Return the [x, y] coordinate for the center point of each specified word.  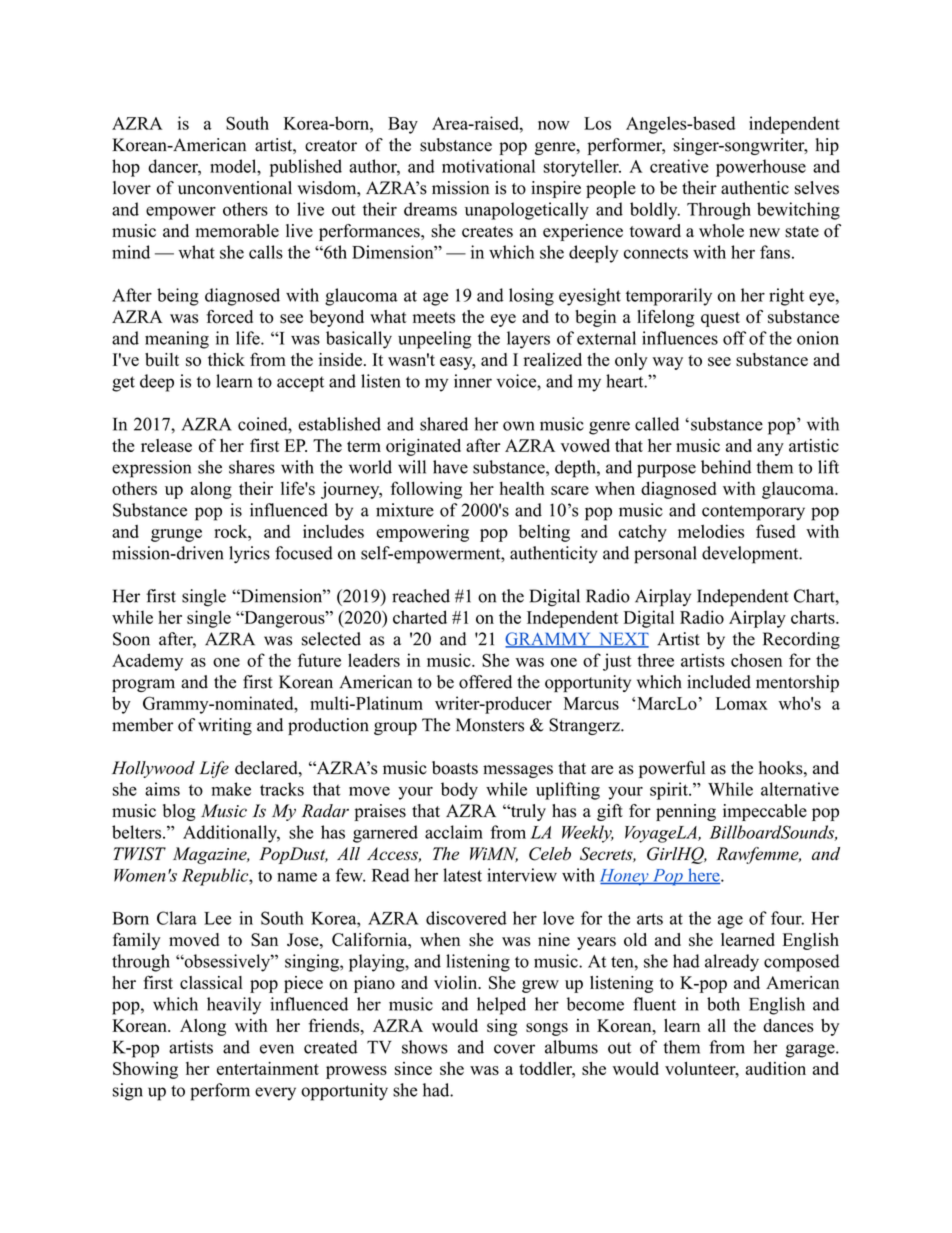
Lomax [742, 703]
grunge [176, 535]
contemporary [753, 513]
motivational [488, 166]
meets [434, 318]
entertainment [268, 1068]
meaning [177, 340]
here [704, 876]
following [426, 490]
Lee [217, 918]
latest [462, 875]
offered [485, 682]
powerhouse [761, 168]
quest [720, 319]
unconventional [235, 188]
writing [225, 726]
